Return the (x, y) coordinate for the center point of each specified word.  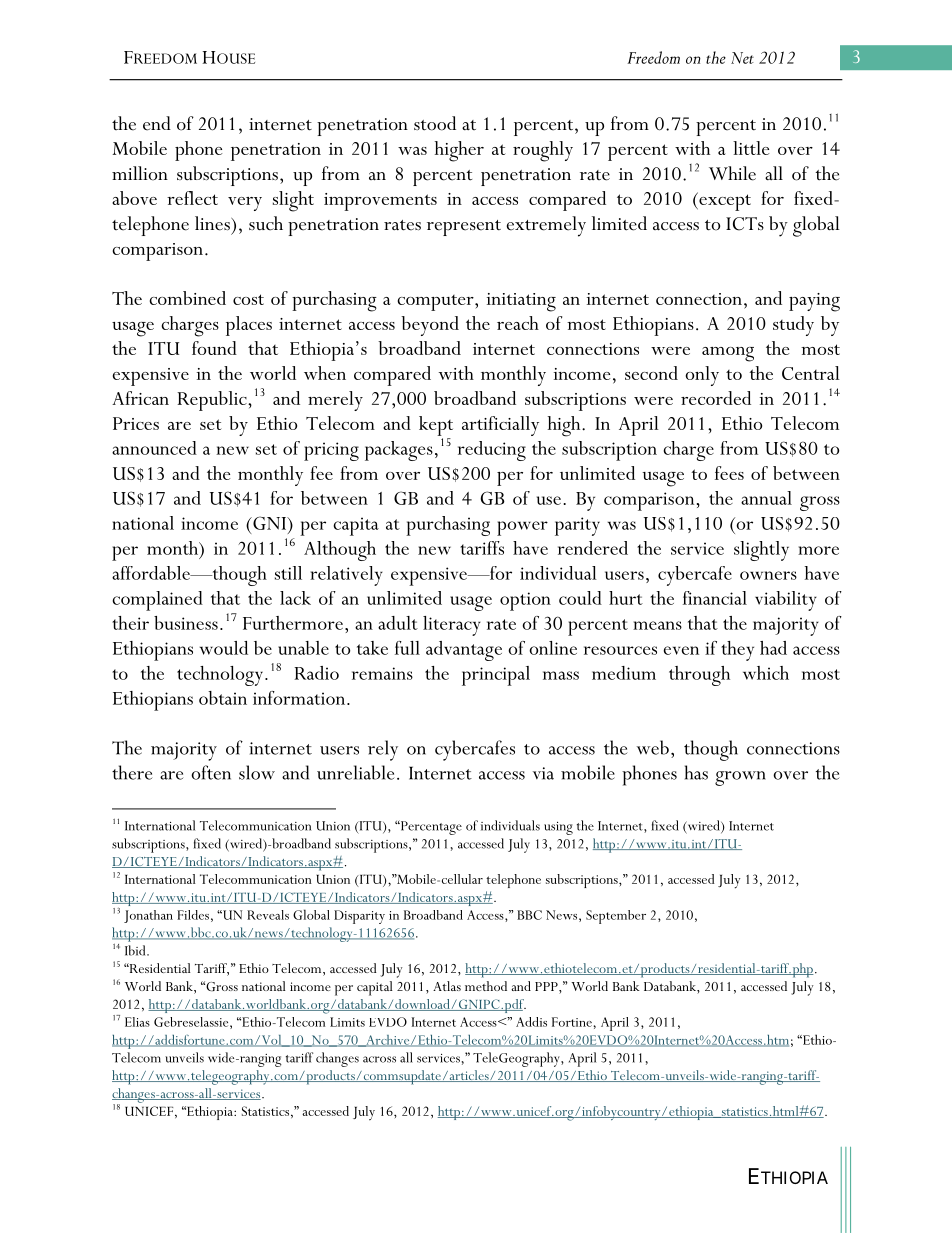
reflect (192, 198)
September (616, 917)
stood (435, 123)
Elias (137, 1022)
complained (157, 601)
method (486, 986)
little (751, 148)
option (525, 601)
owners (768, 575)
